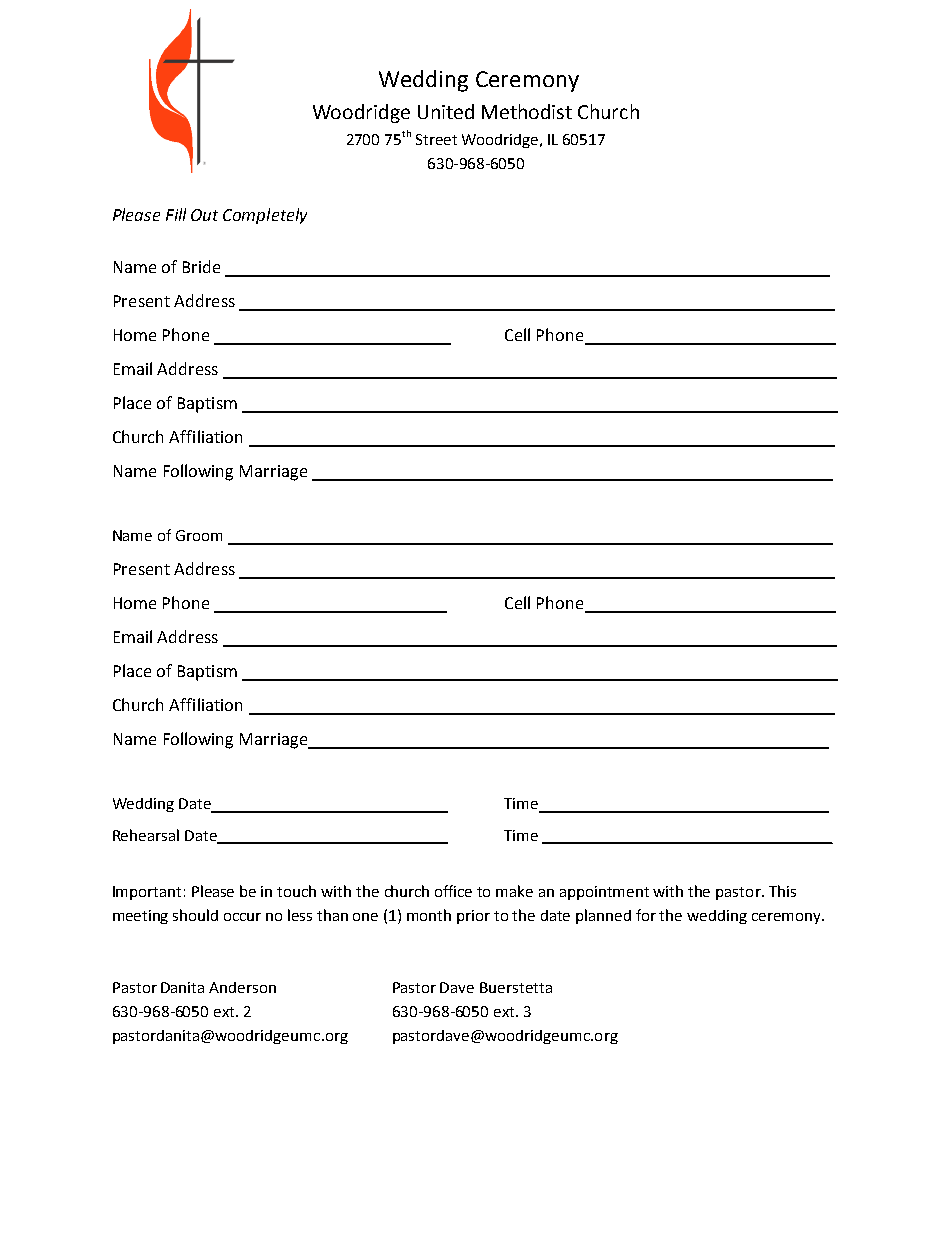 This document has height=1233, width=952. I want to click on Out, so click(204, 215).
